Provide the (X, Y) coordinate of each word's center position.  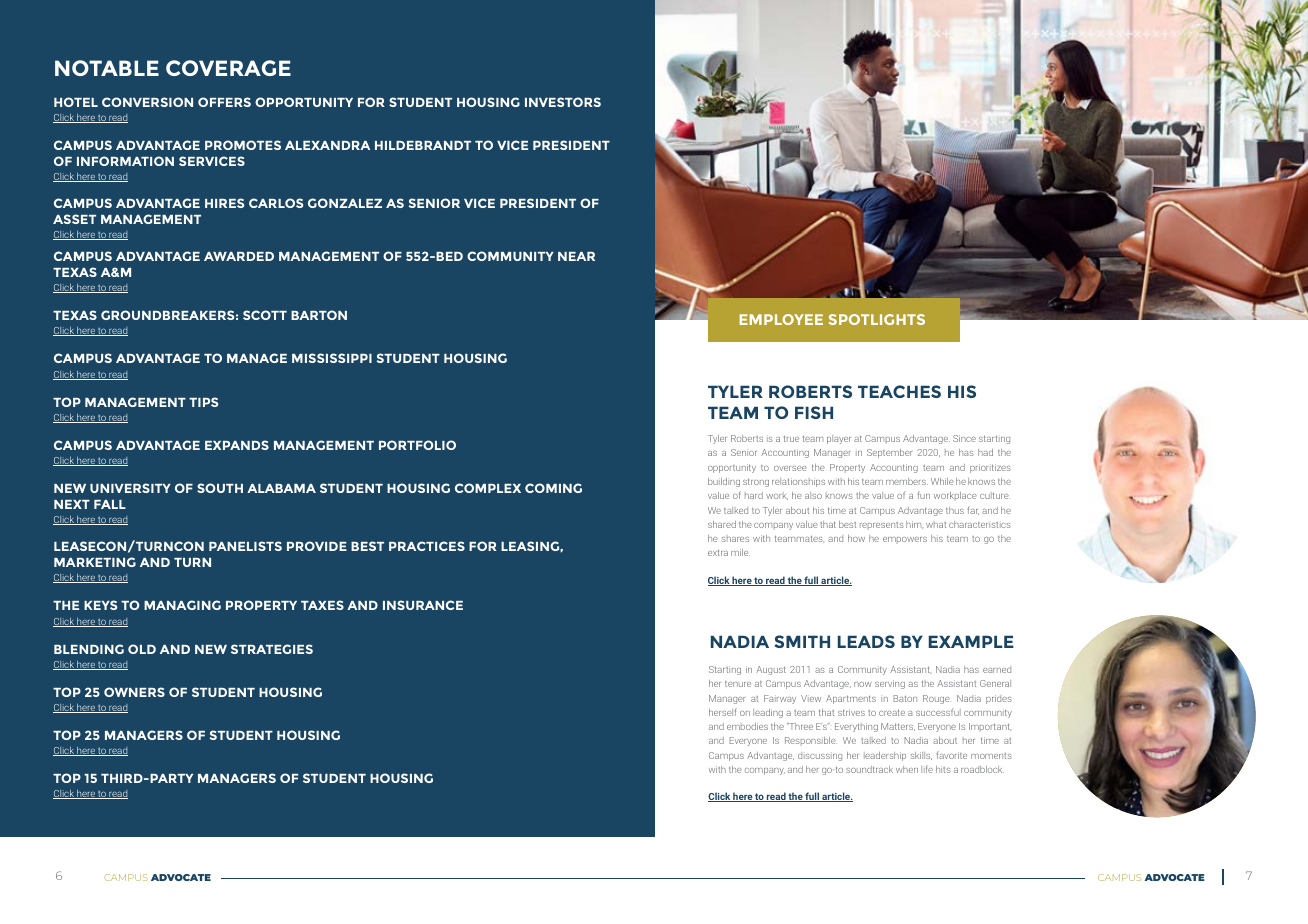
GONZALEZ (345, 203)
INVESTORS (563, 102)
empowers (905, 539)
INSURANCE (423, 605)
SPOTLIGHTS (877, 319)
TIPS (203, 402)
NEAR (576, 256)
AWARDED (239, 256)
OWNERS (134, 692)
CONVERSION (147, 102)
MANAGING (182, 605)
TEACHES (899, 391)
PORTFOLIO (417, 445)
